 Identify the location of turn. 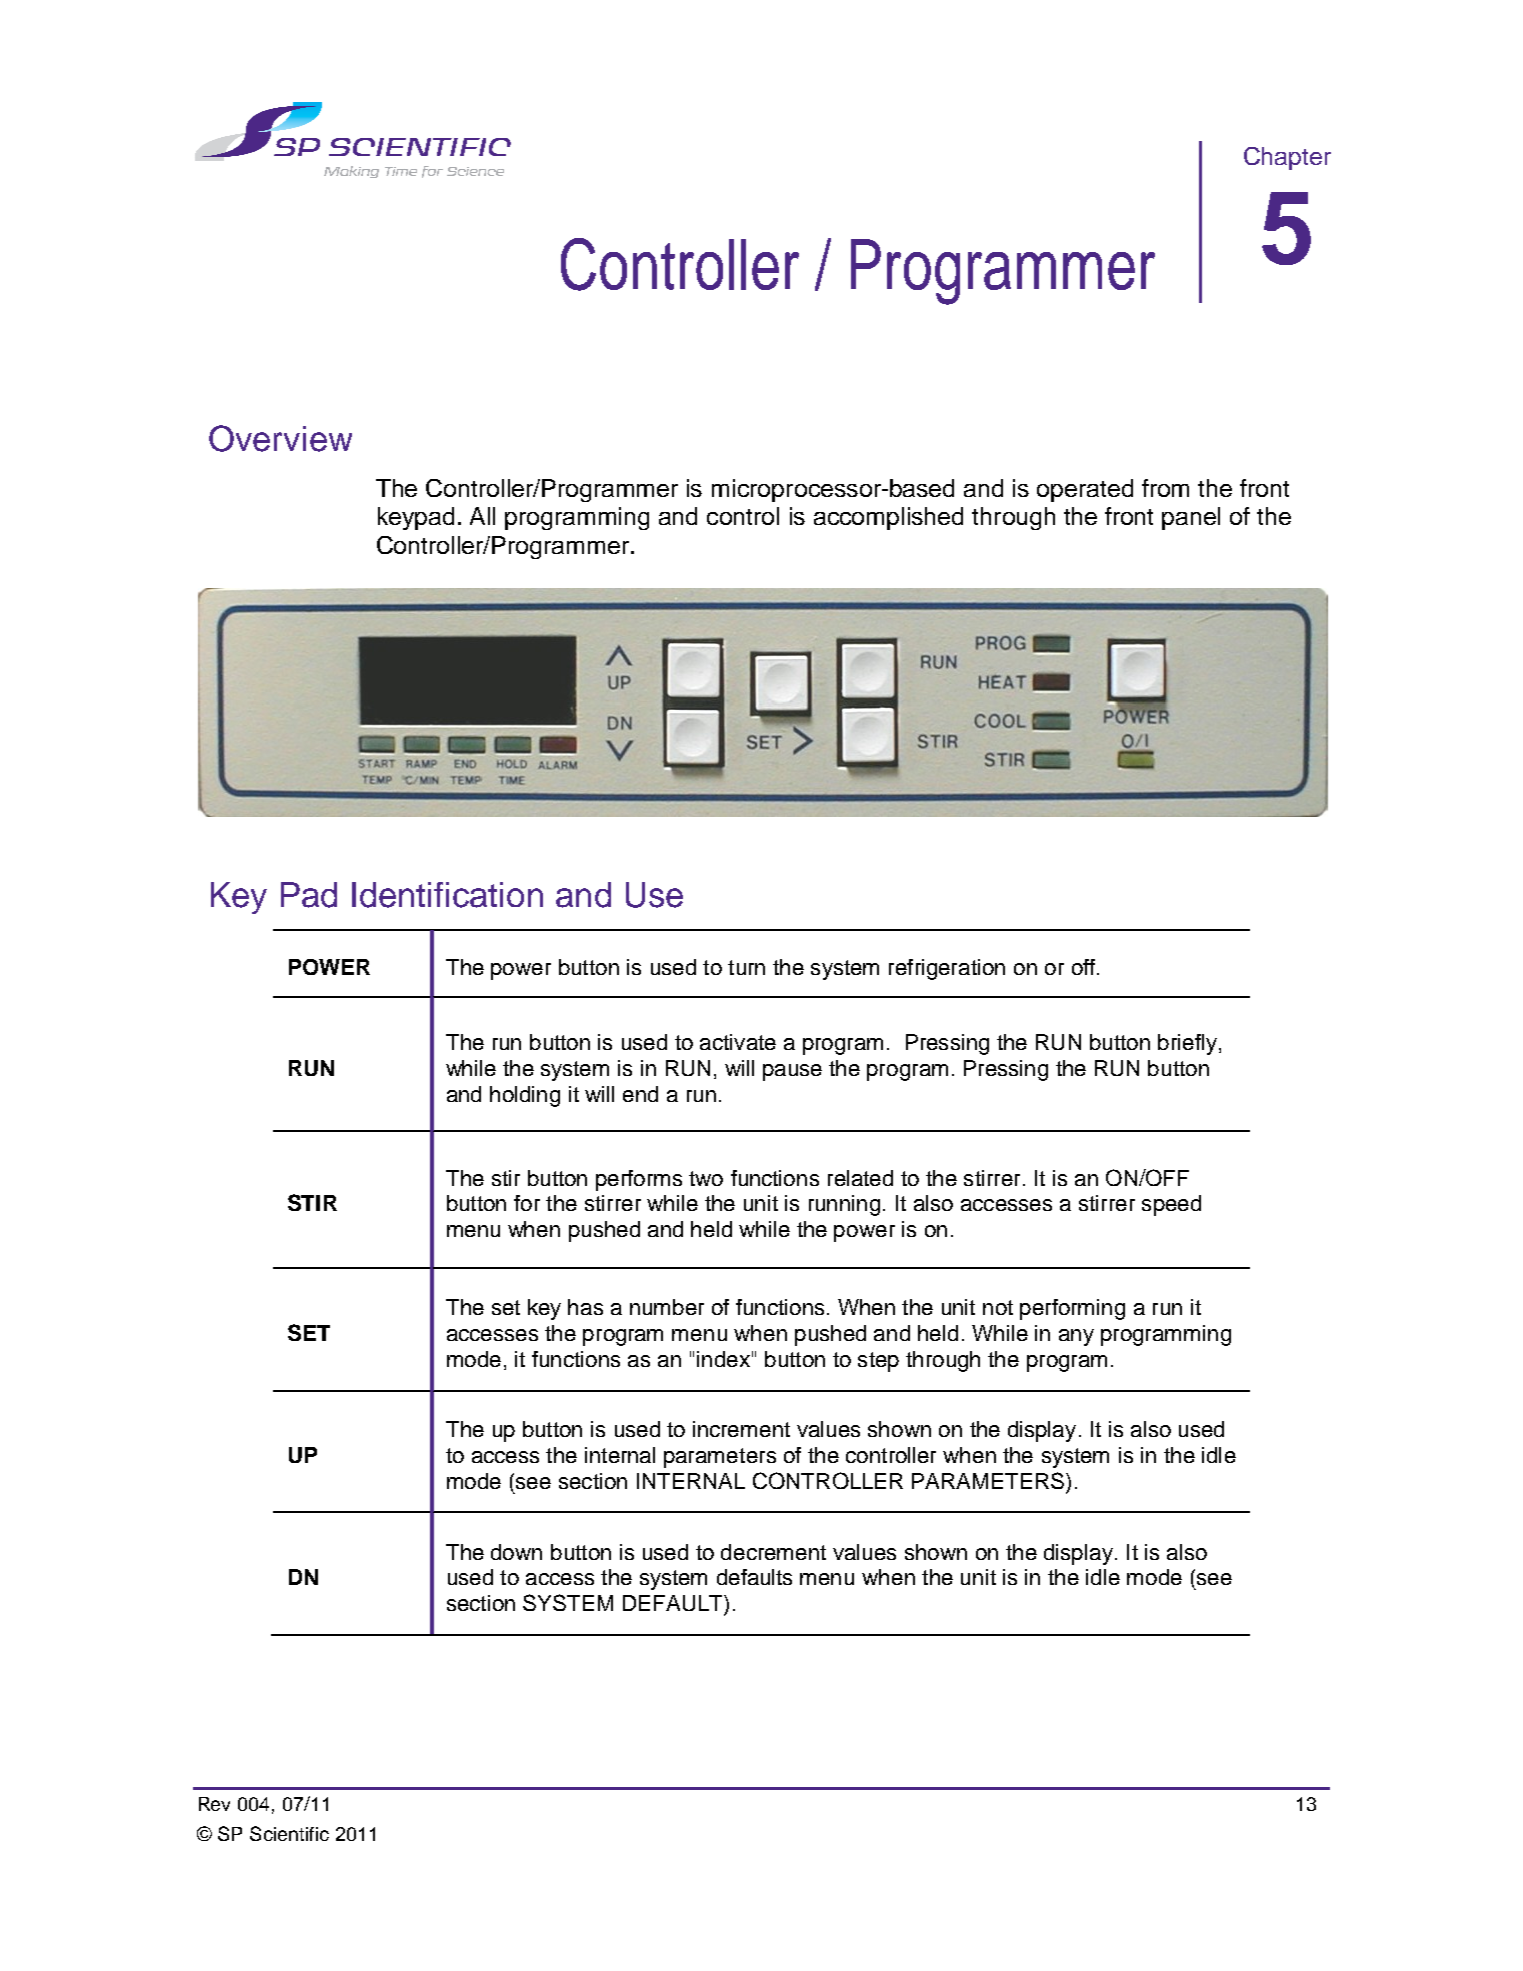
(746, 967).
